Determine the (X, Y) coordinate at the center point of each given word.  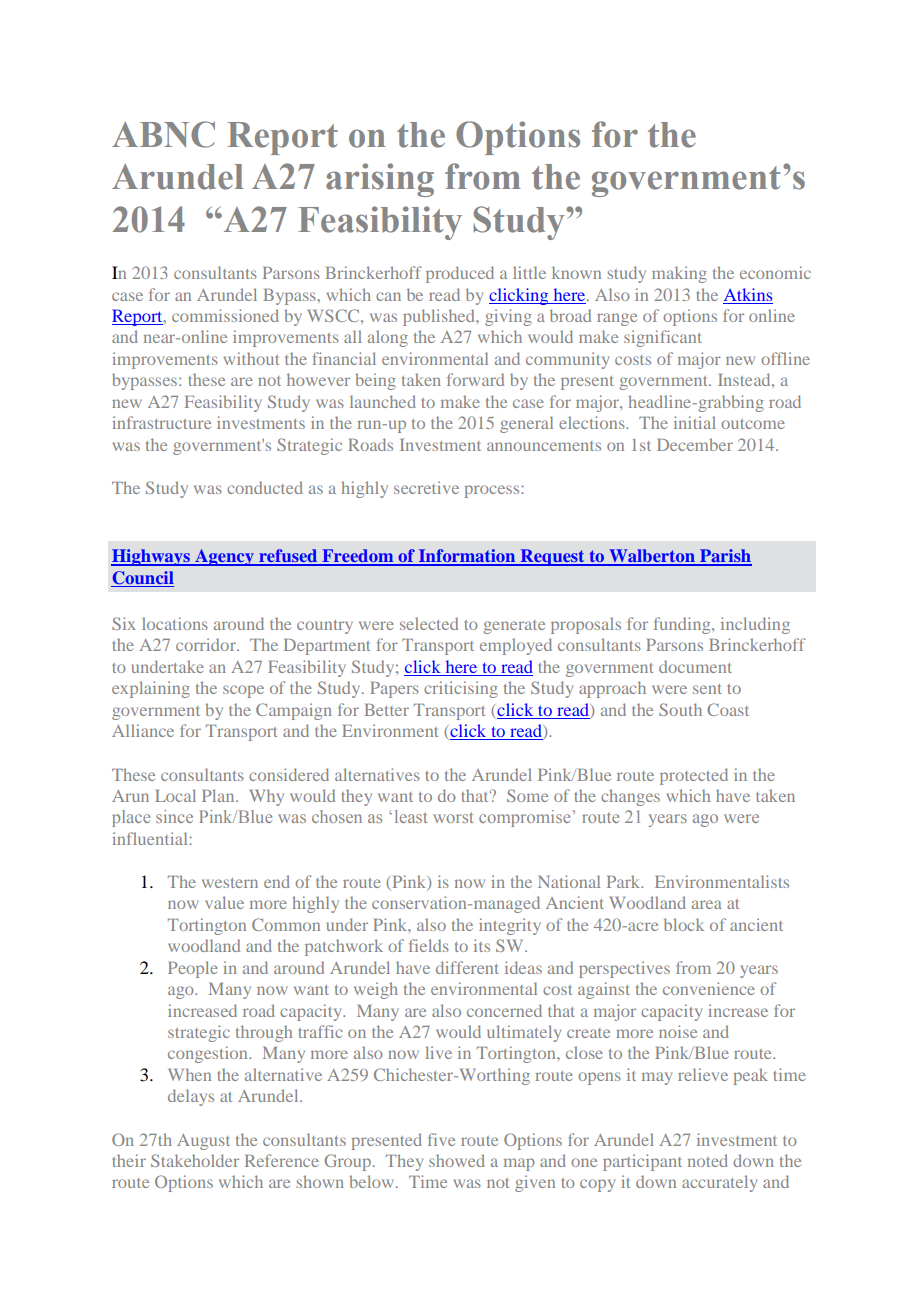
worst (453, 817)
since (174, 816)
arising (380, 180)
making (679, 274)
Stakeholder (195, 1160)
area (707, 904)
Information (467, 557)
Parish (725, 557)
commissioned (225, 315)
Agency (224, 557)
